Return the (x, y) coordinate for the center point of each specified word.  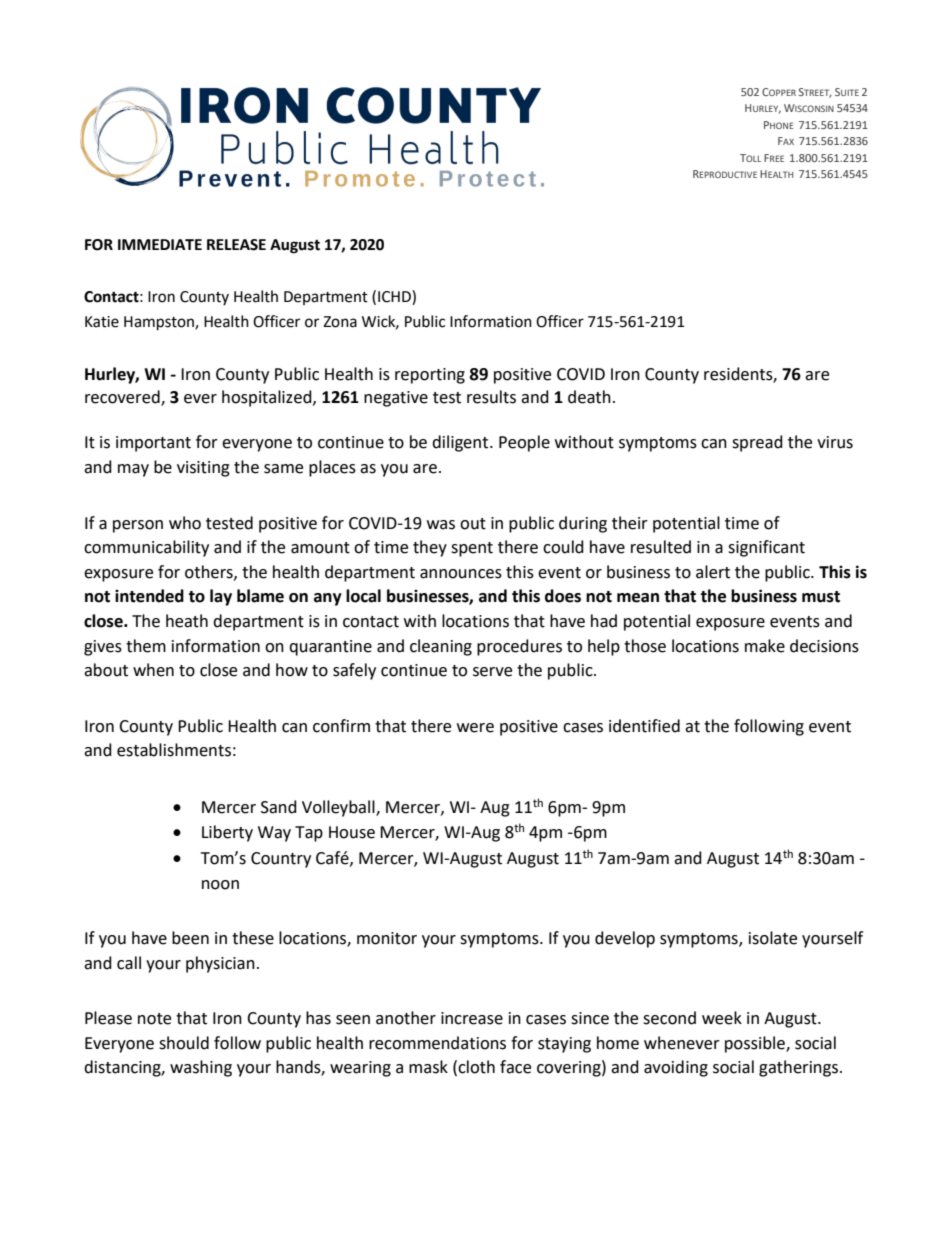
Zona (340, 322)
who (185, 523)
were (475, 728)
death (589, 397)
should (184, 1043)
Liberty (227, 833)
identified (644, 726)
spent (472, 549)
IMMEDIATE (160, 244)
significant (766, 548)
